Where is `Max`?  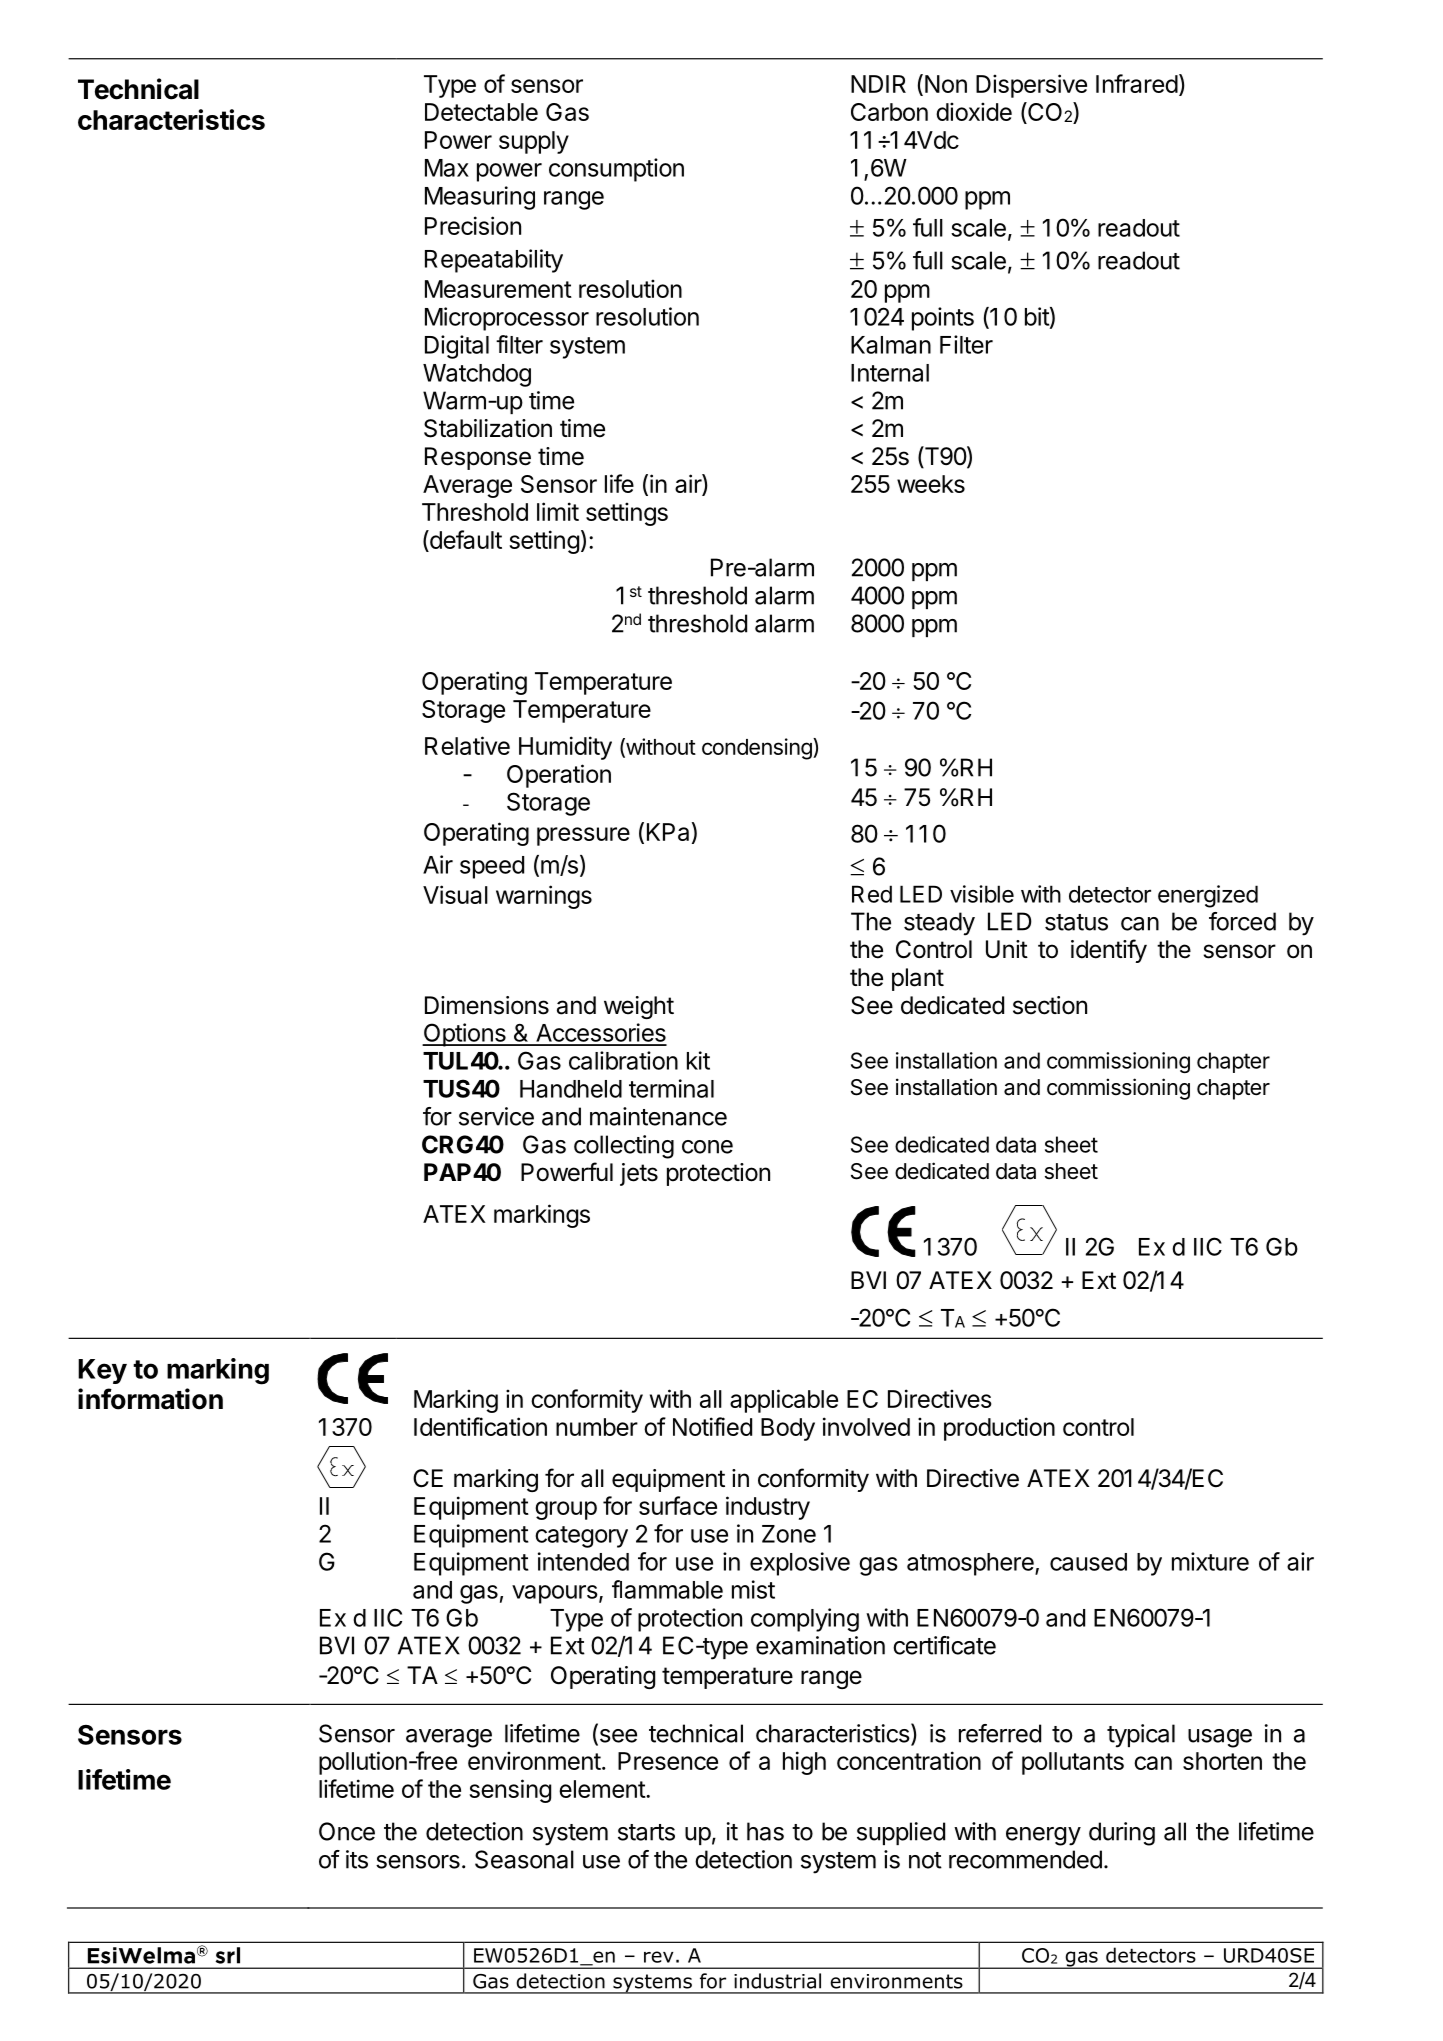
Max is located at coordinates (447, 168).
